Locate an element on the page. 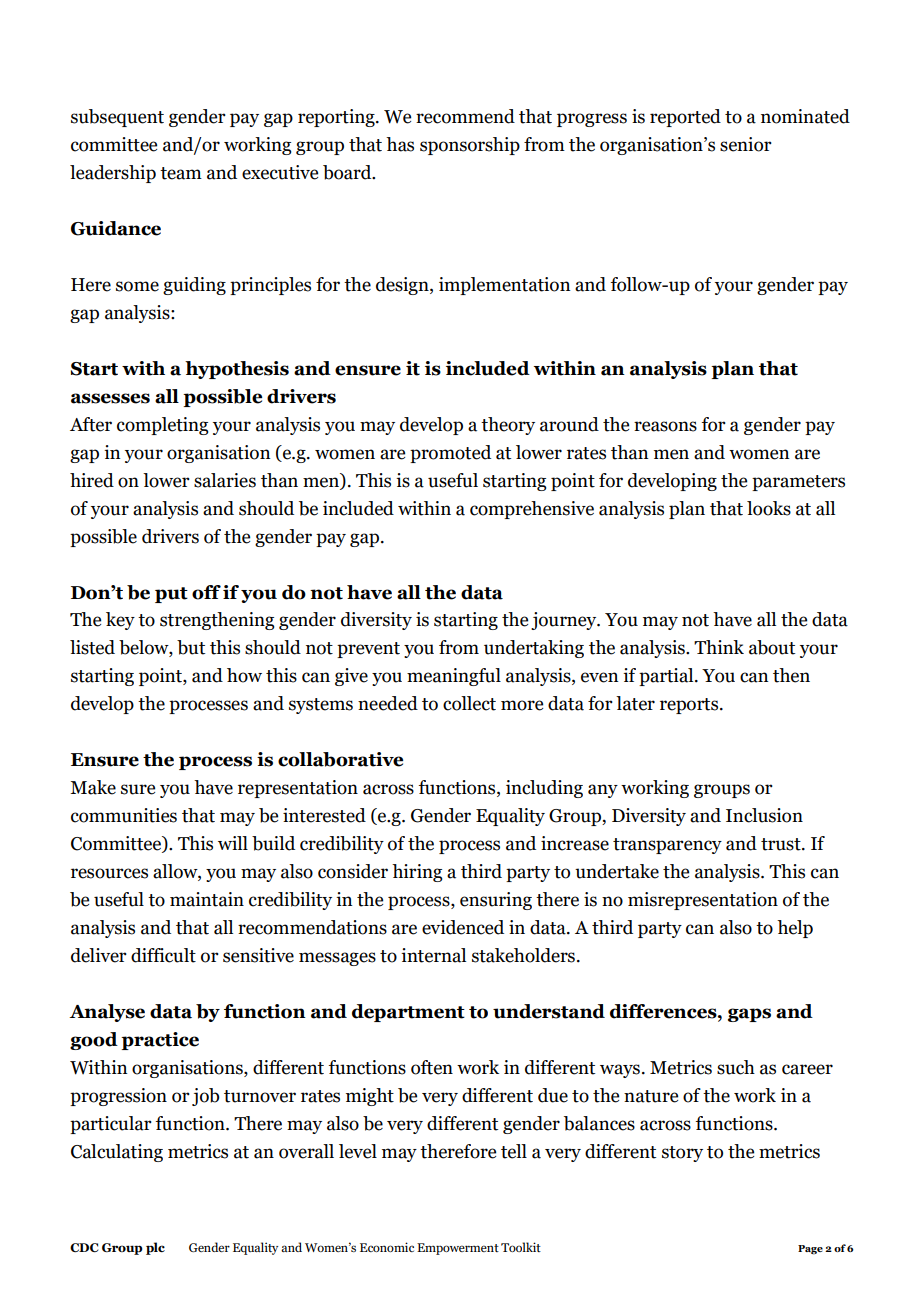  promoted is located at coordinates (450, 454).
